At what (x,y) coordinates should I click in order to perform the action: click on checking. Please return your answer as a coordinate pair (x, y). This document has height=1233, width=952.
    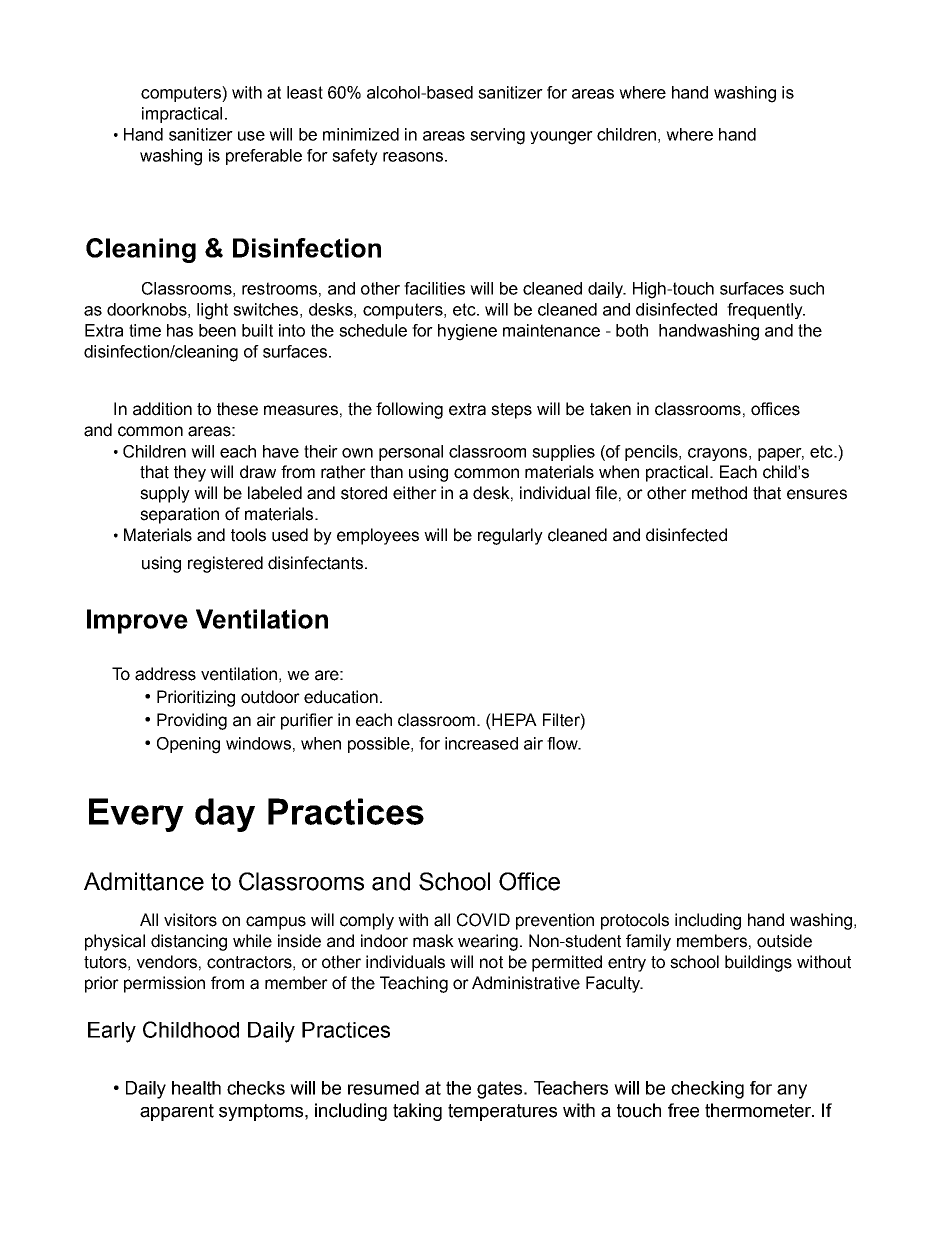
    Looking at the image, I should click on (707, 1090).
